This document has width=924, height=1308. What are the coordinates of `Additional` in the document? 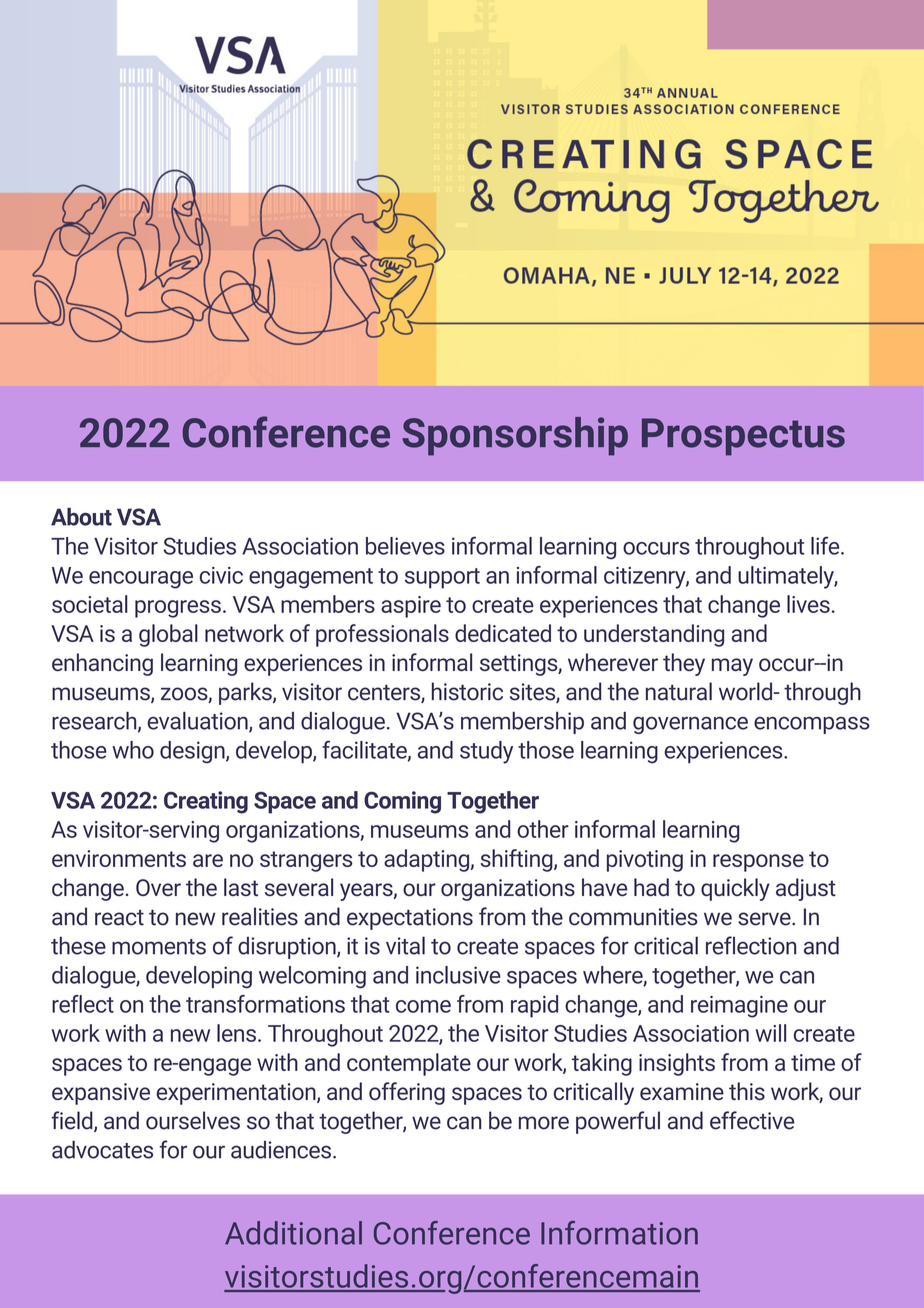 It's located at (293, 1233).
